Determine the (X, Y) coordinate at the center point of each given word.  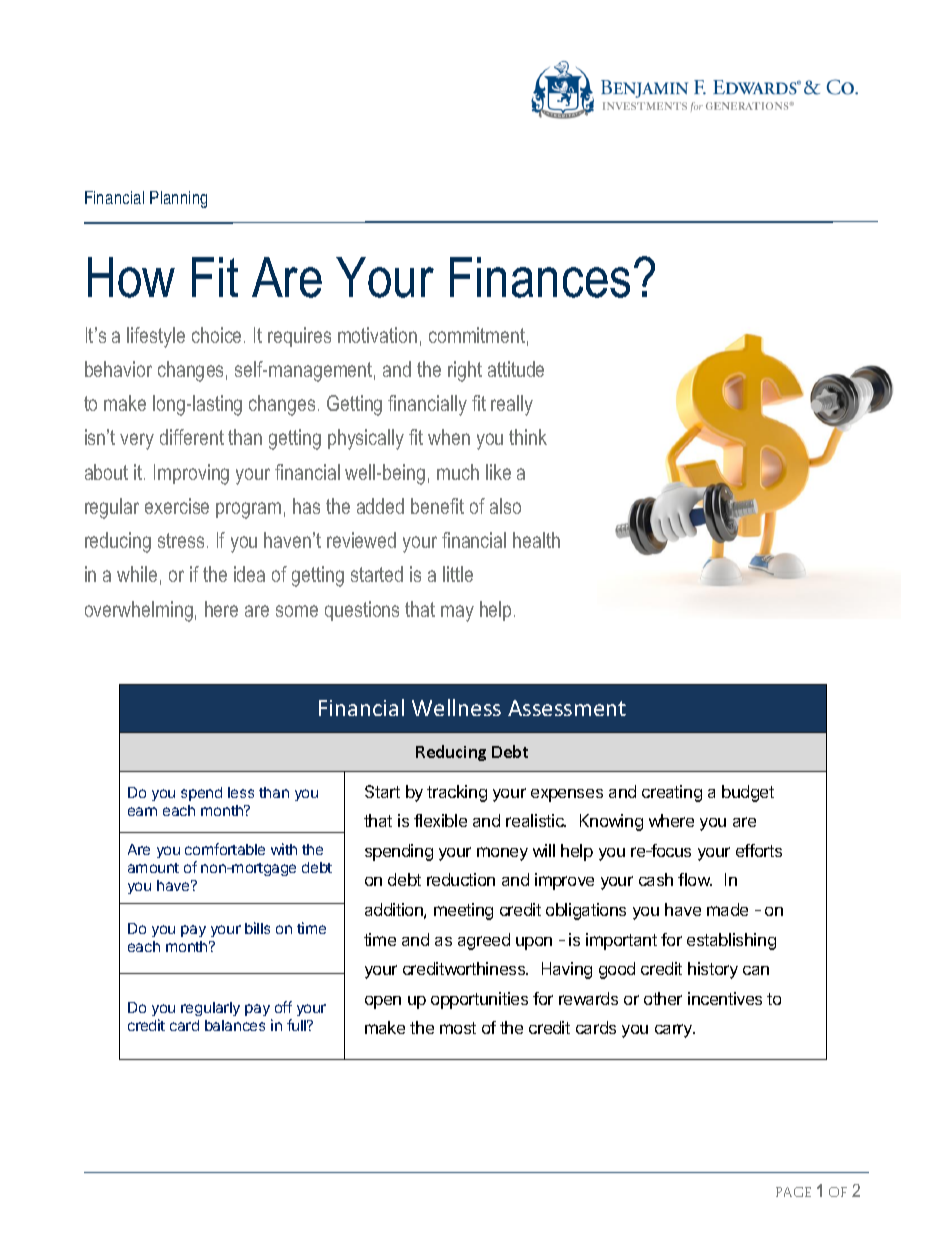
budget (748, 793)
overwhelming (139, 611)
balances (235, 1025)
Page (793, 1192)
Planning (178, 199)
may (457, 613)
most (458, 1028)
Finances (540, 277)
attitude (516, 369)
